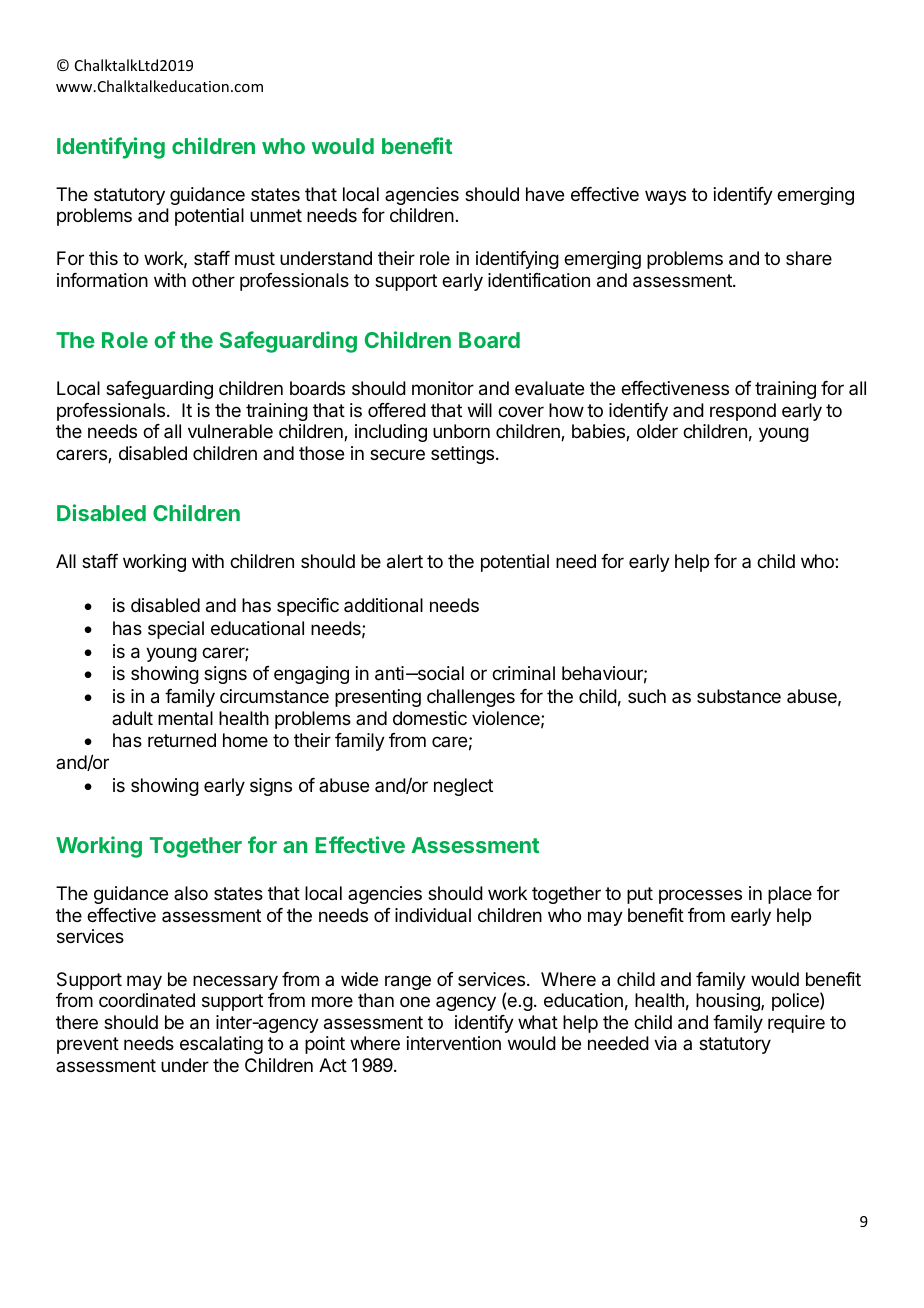  What do you see at coordinates (657, 431) in the screenshot?
I see `older` at bounding box center [657, 431].
